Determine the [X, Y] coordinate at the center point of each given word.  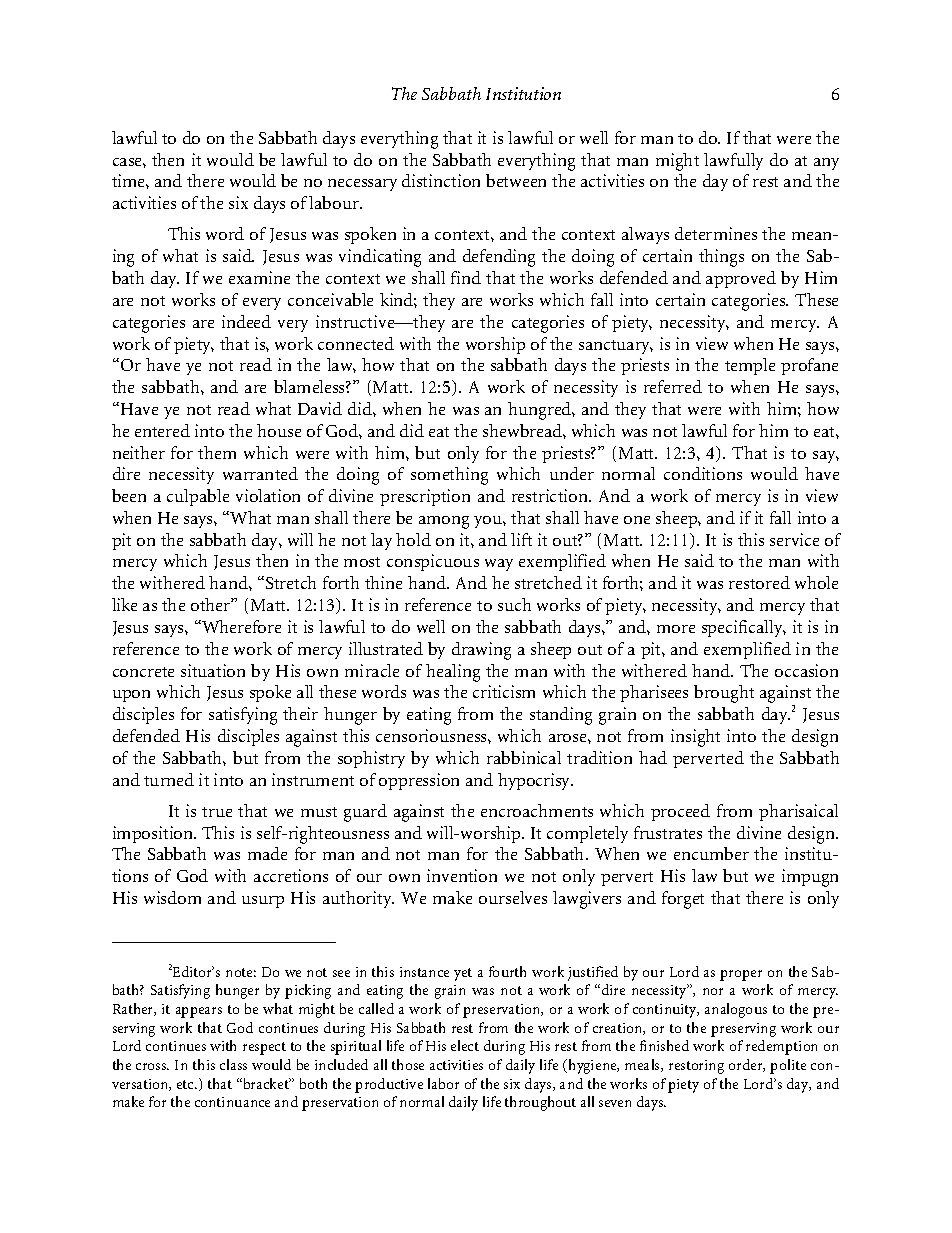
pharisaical [798, 812]
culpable [198, 497]
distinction [441, 180]
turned [169, 779]
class [233, 1064]
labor [443, 1083]
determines [716, 233]
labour [335, 202]
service [794, 539]
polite [788, 1066]
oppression [419, 781]
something [449, 476]
